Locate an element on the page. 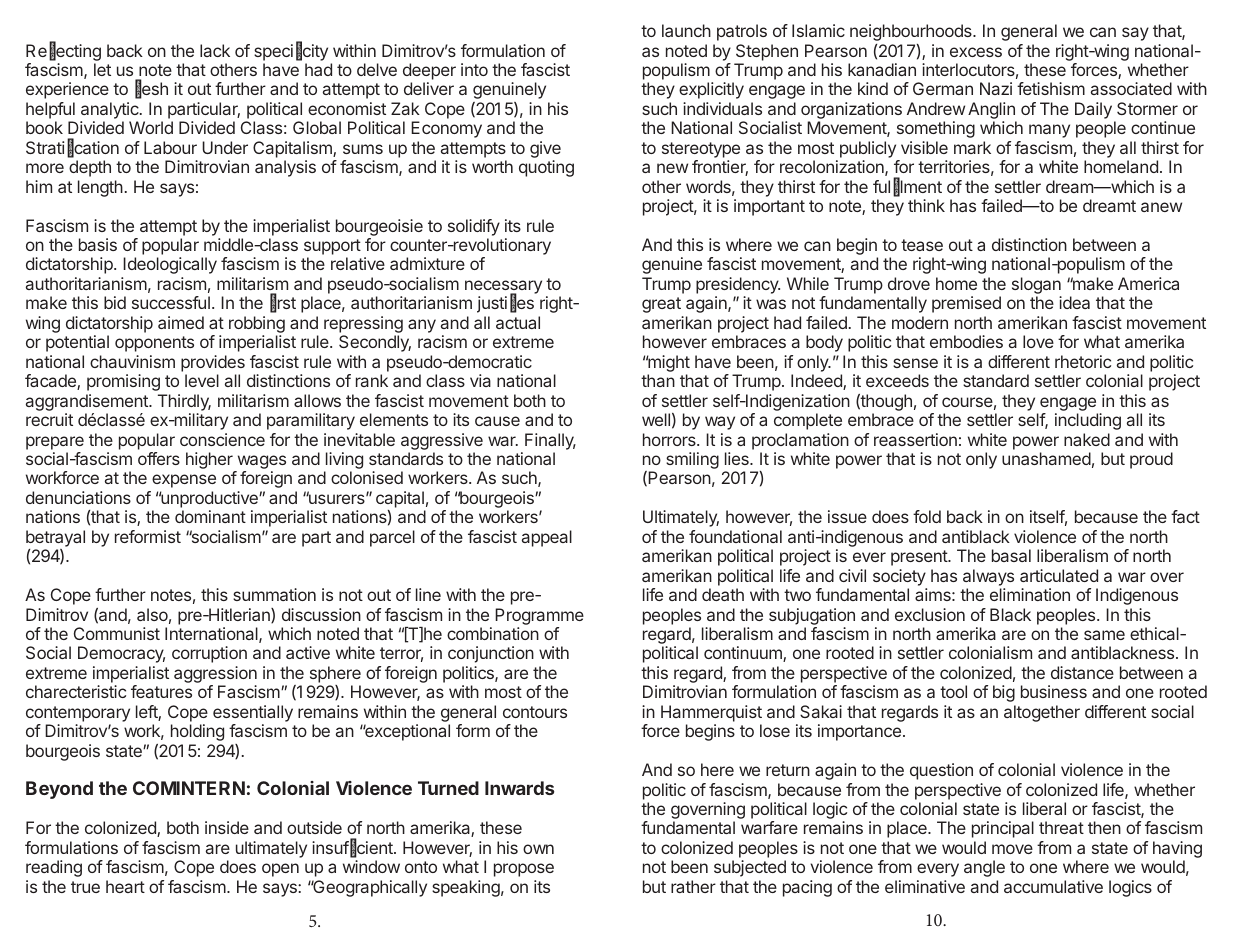  great is located at coordinates (661, 305).
